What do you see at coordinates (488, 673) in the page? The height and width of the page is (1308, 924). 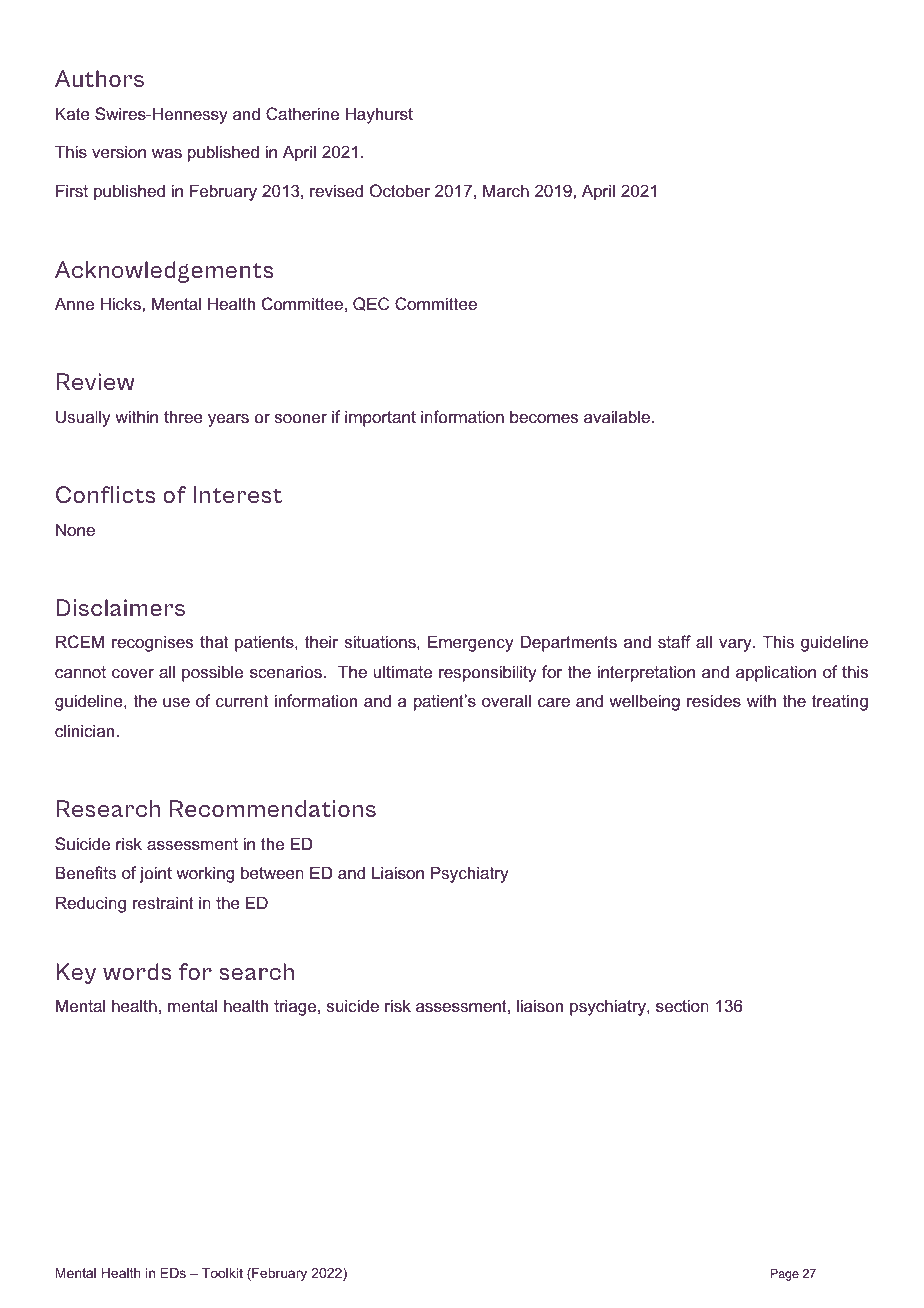 I see `responsibility` at bounding box center [488, 673].
